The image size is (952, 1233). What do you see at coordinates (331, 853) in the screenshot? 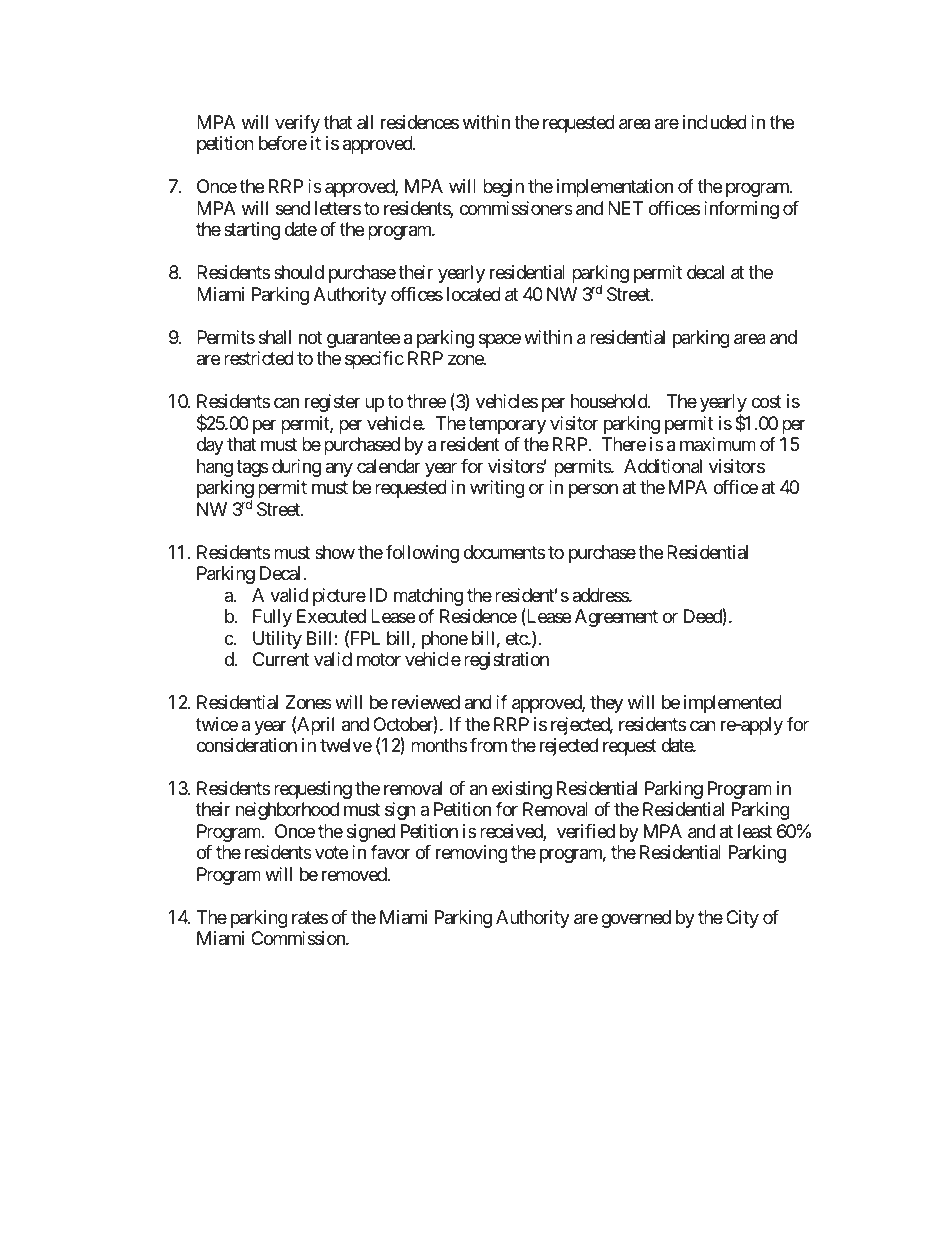
I see `vote` at bounding box center [331, 853].
